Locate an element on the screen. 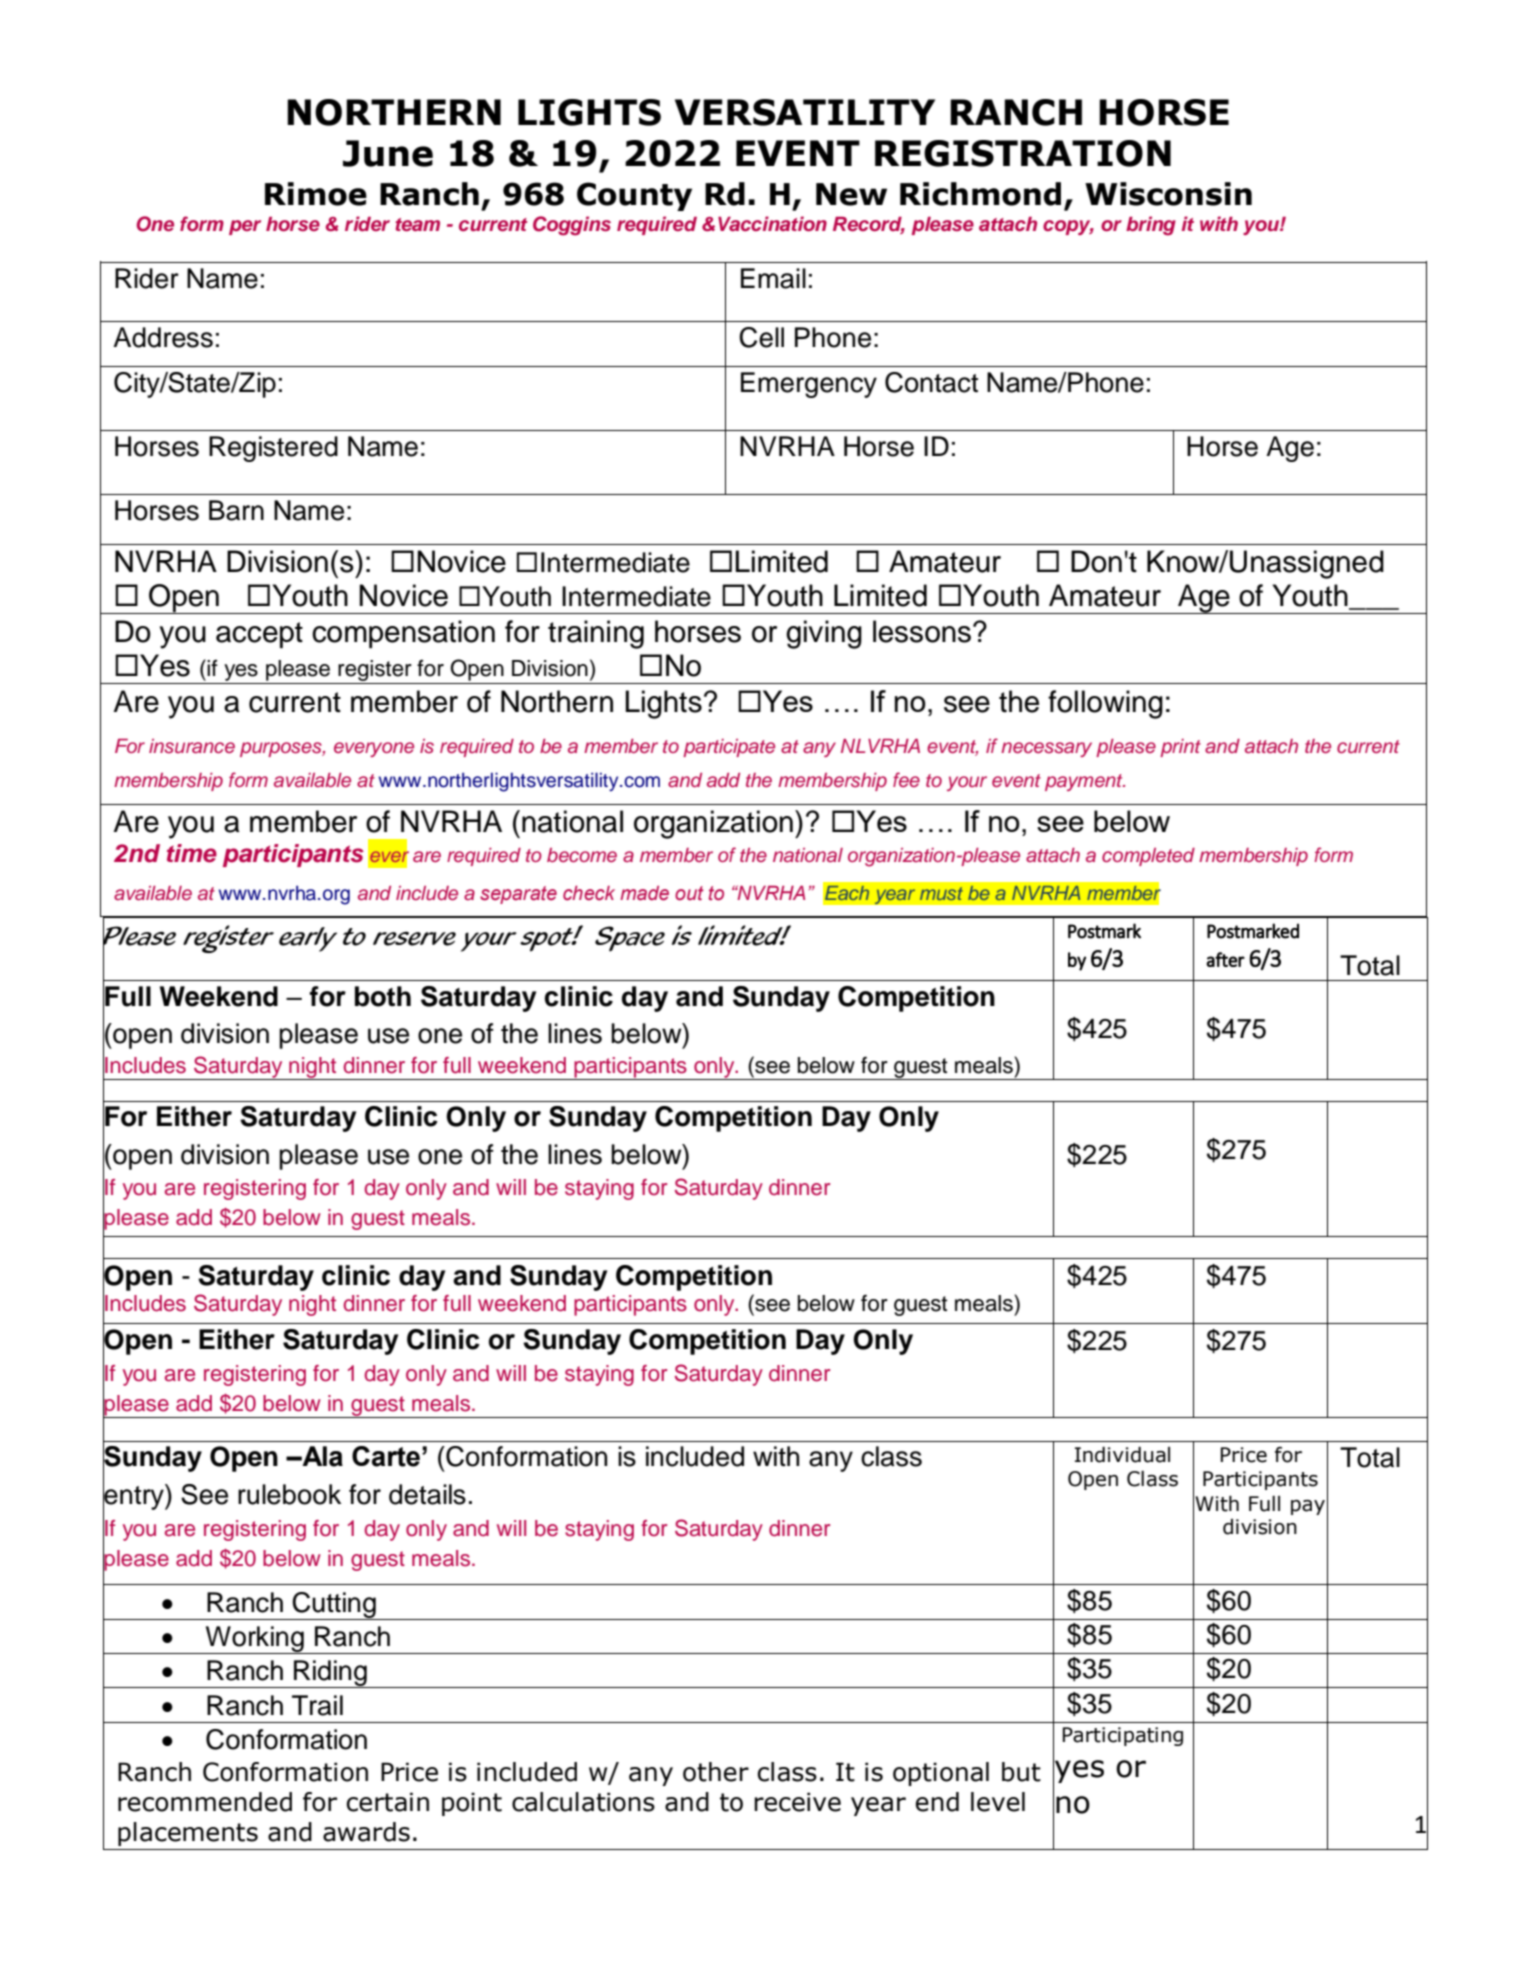 The image size is (1516, 1962). recommended is located at coordinates (205, 1802).
